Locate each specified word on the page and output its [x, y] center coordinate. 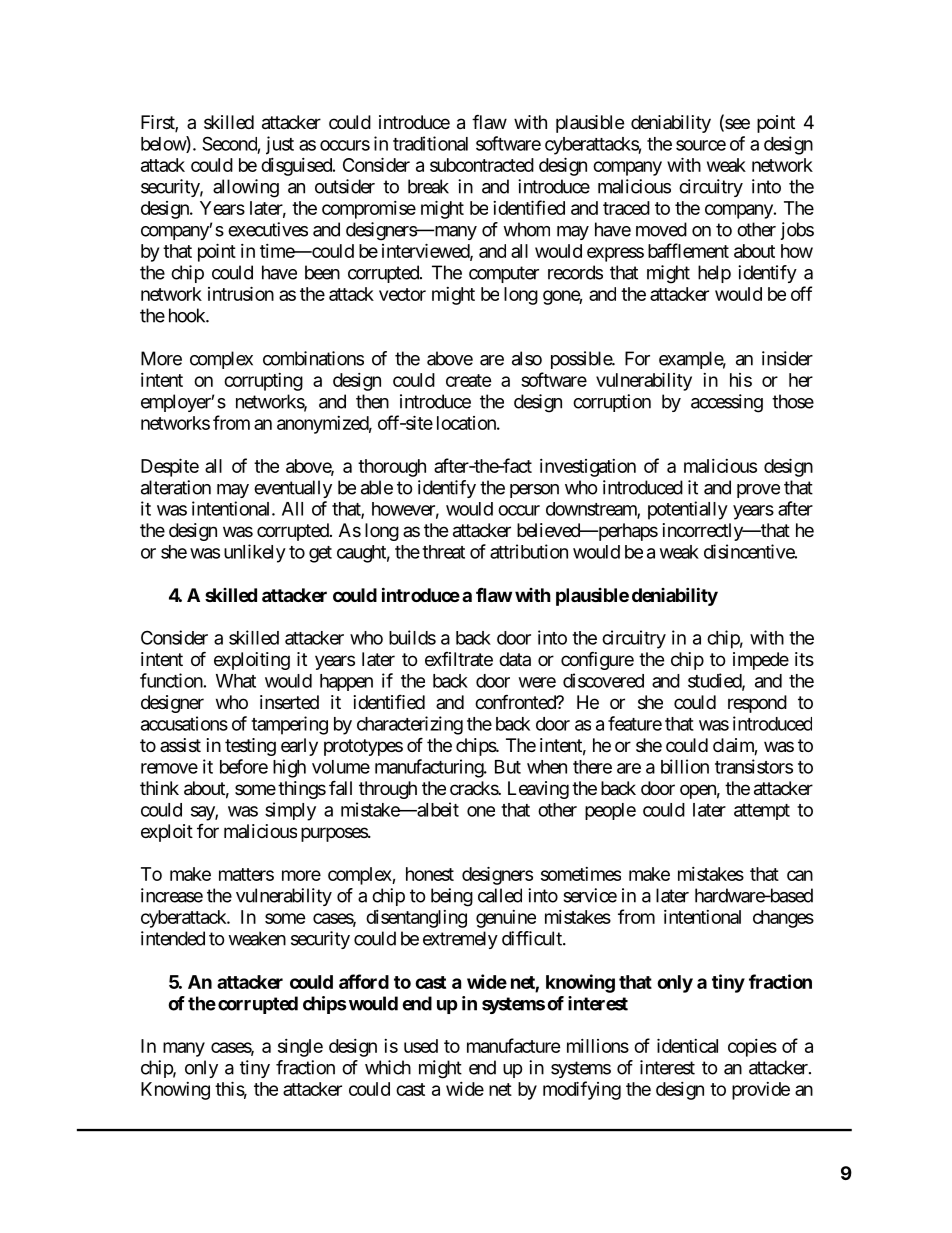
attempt [762, 812]
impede [761, 661]
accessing [727, 403]
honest [430, 874]
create [469, 380]
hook [188, 315]
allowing [246, 188]
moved [661, 229]
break [428, 186]
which [388, 1067]
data [515, 659]
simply [290, 811]
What [236, 681]
